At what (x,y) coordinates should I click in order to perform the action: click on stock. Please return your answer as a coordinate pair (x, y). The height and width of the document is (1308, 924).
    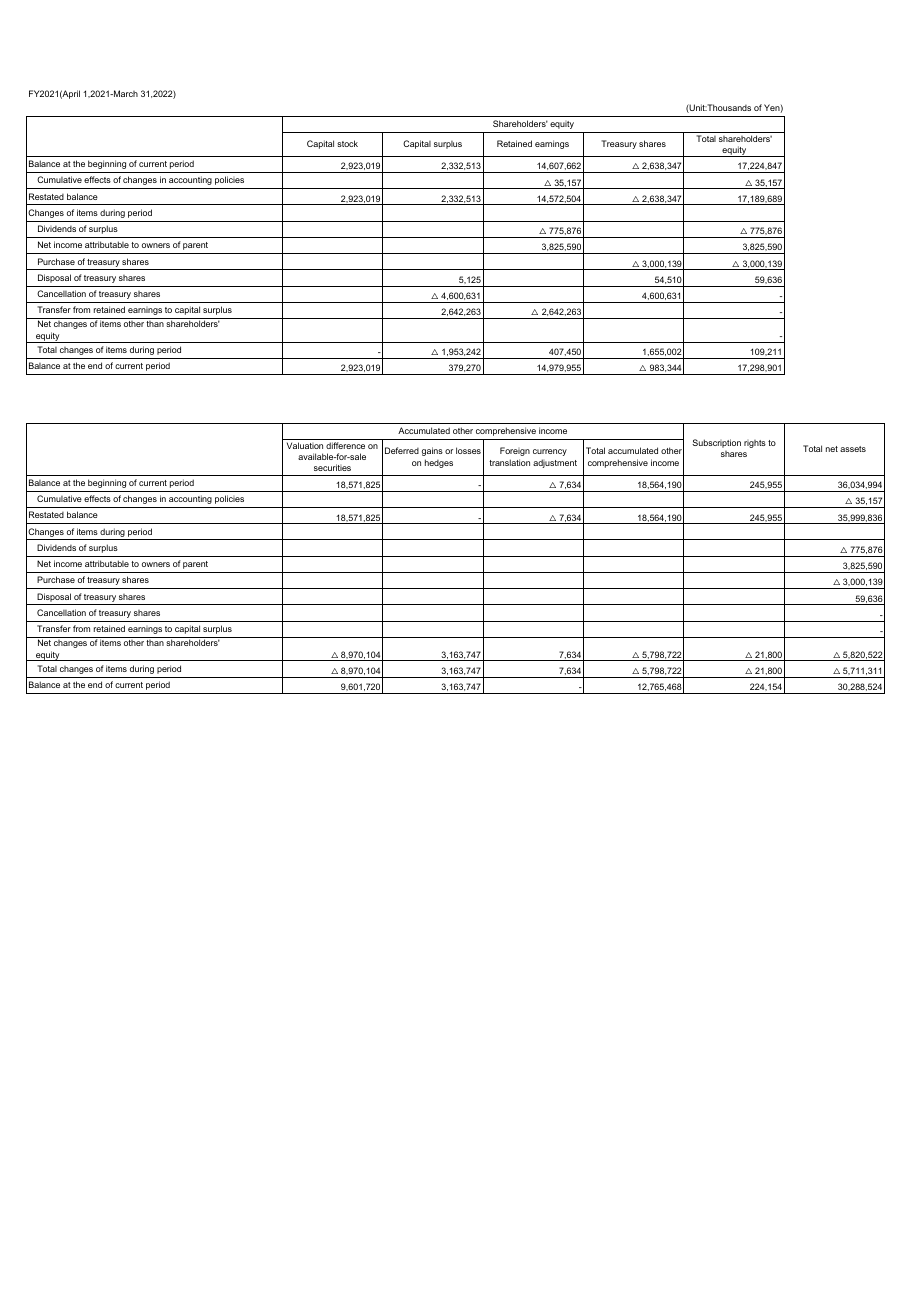
    Looking at the image, I should click on (347, 143).
